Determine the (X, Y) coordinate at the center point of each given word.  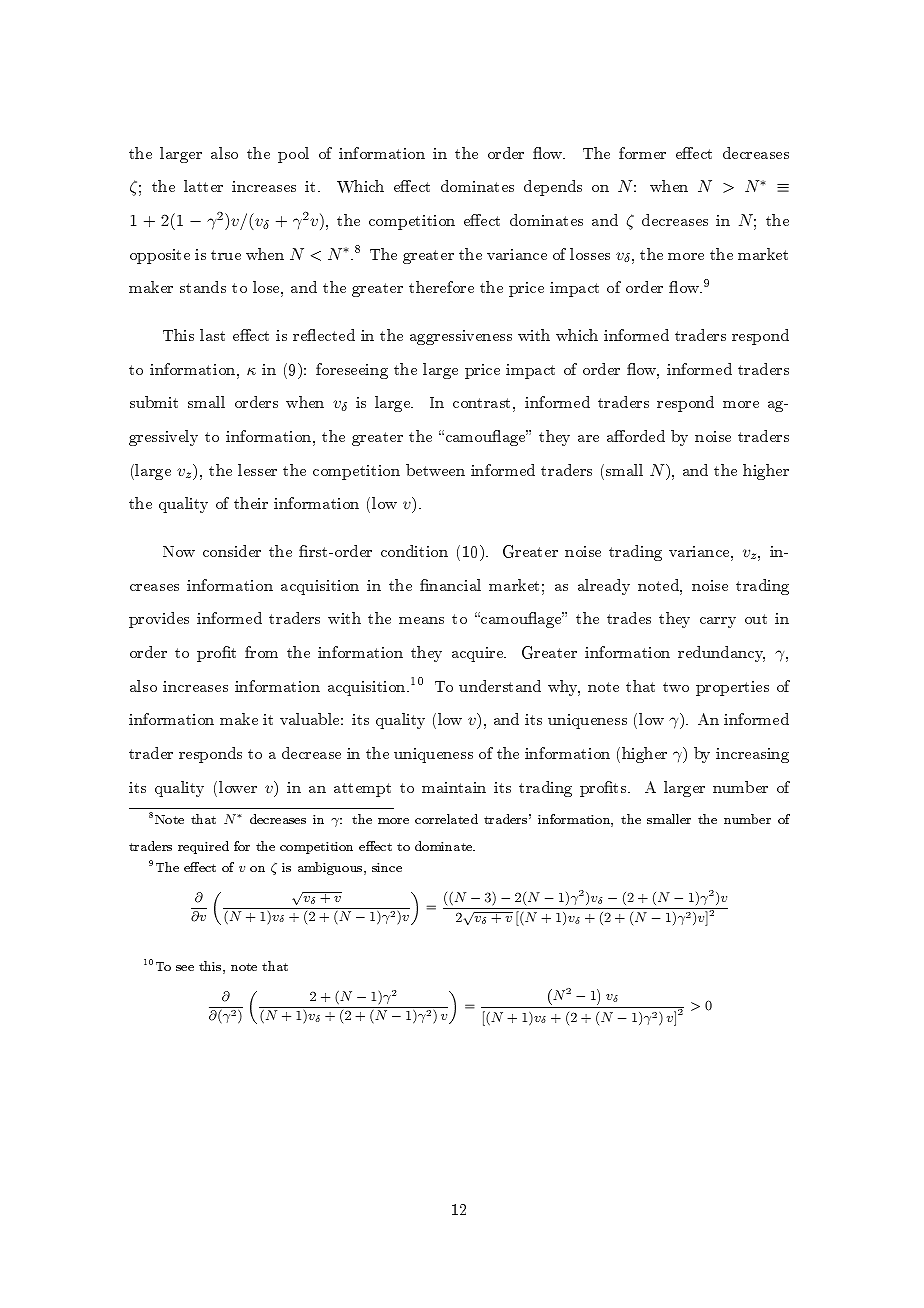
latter (203, 186)
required (203, 847)
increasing (752, 755)
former (642, 153)
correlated (446, 819)
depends (553, 188)
